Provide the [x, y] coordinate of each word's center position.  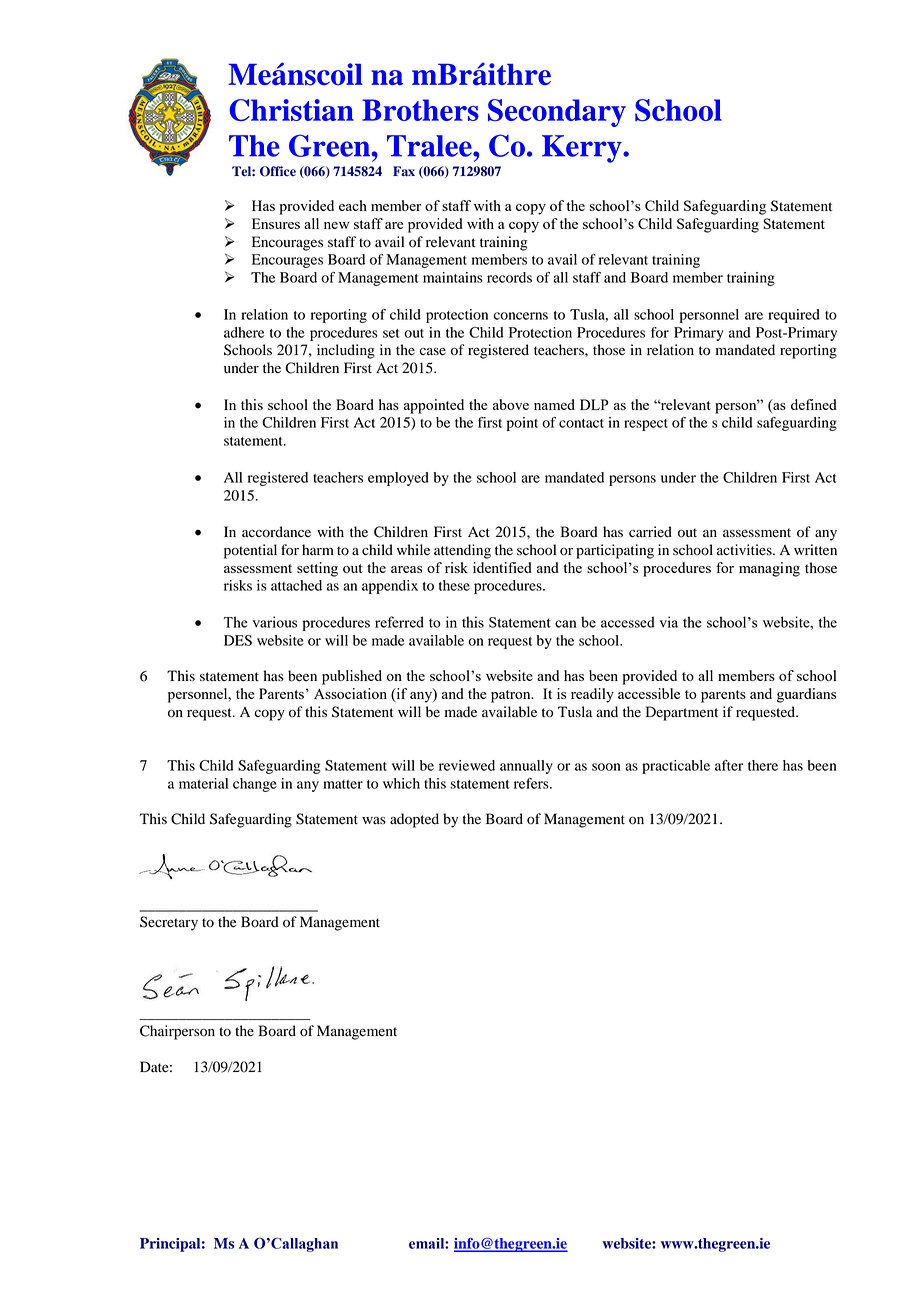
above [511, 404]
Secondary [557, 113]
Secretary [169, 923]
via [669, 622]
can [566, 624]
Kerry [583, 149]
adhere [244, 332]
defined [814, 404]
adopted [414, 820]
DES [238, 640]
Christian [291, 110]
